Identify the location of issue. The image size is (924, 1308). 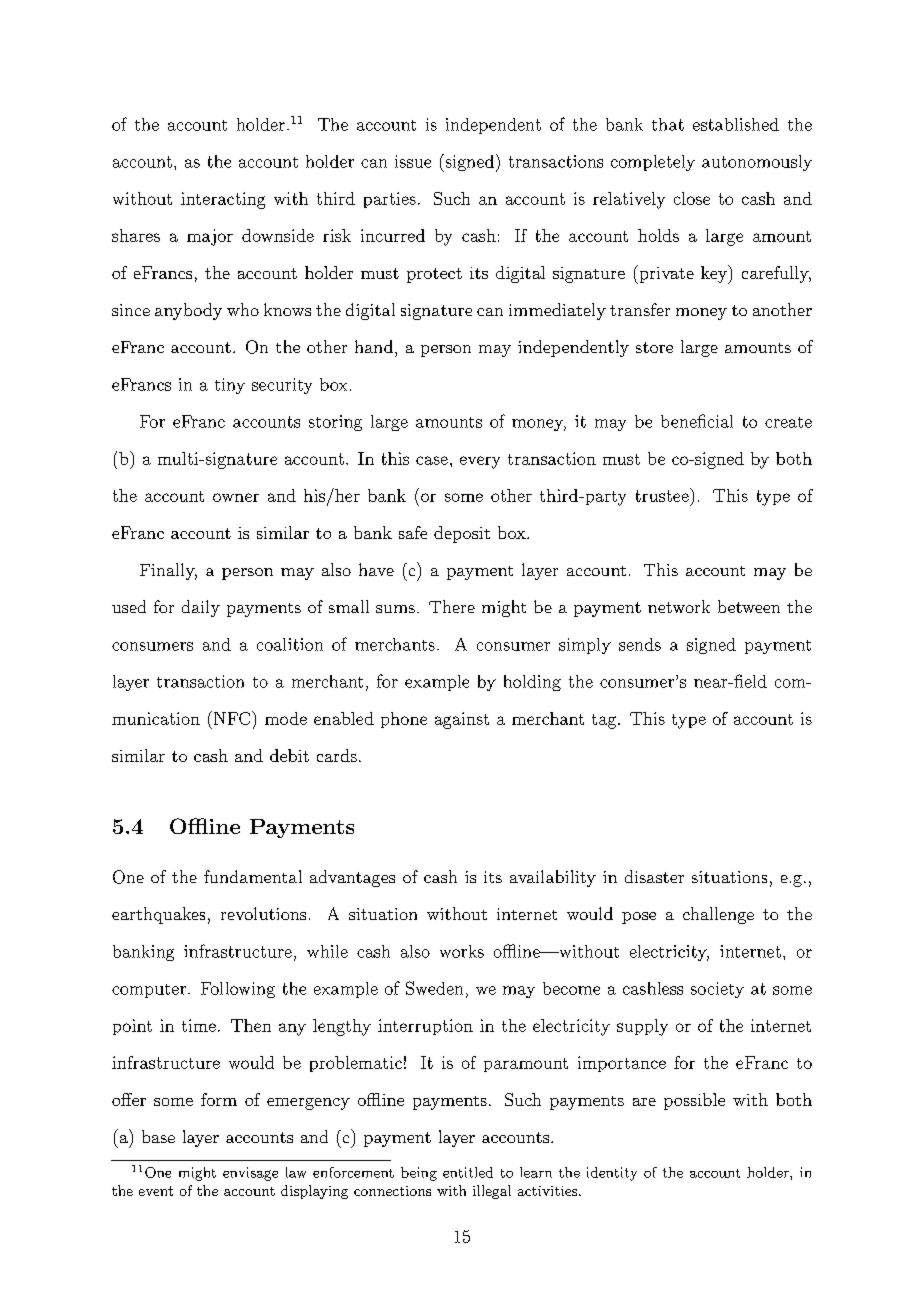
(413, 161).
